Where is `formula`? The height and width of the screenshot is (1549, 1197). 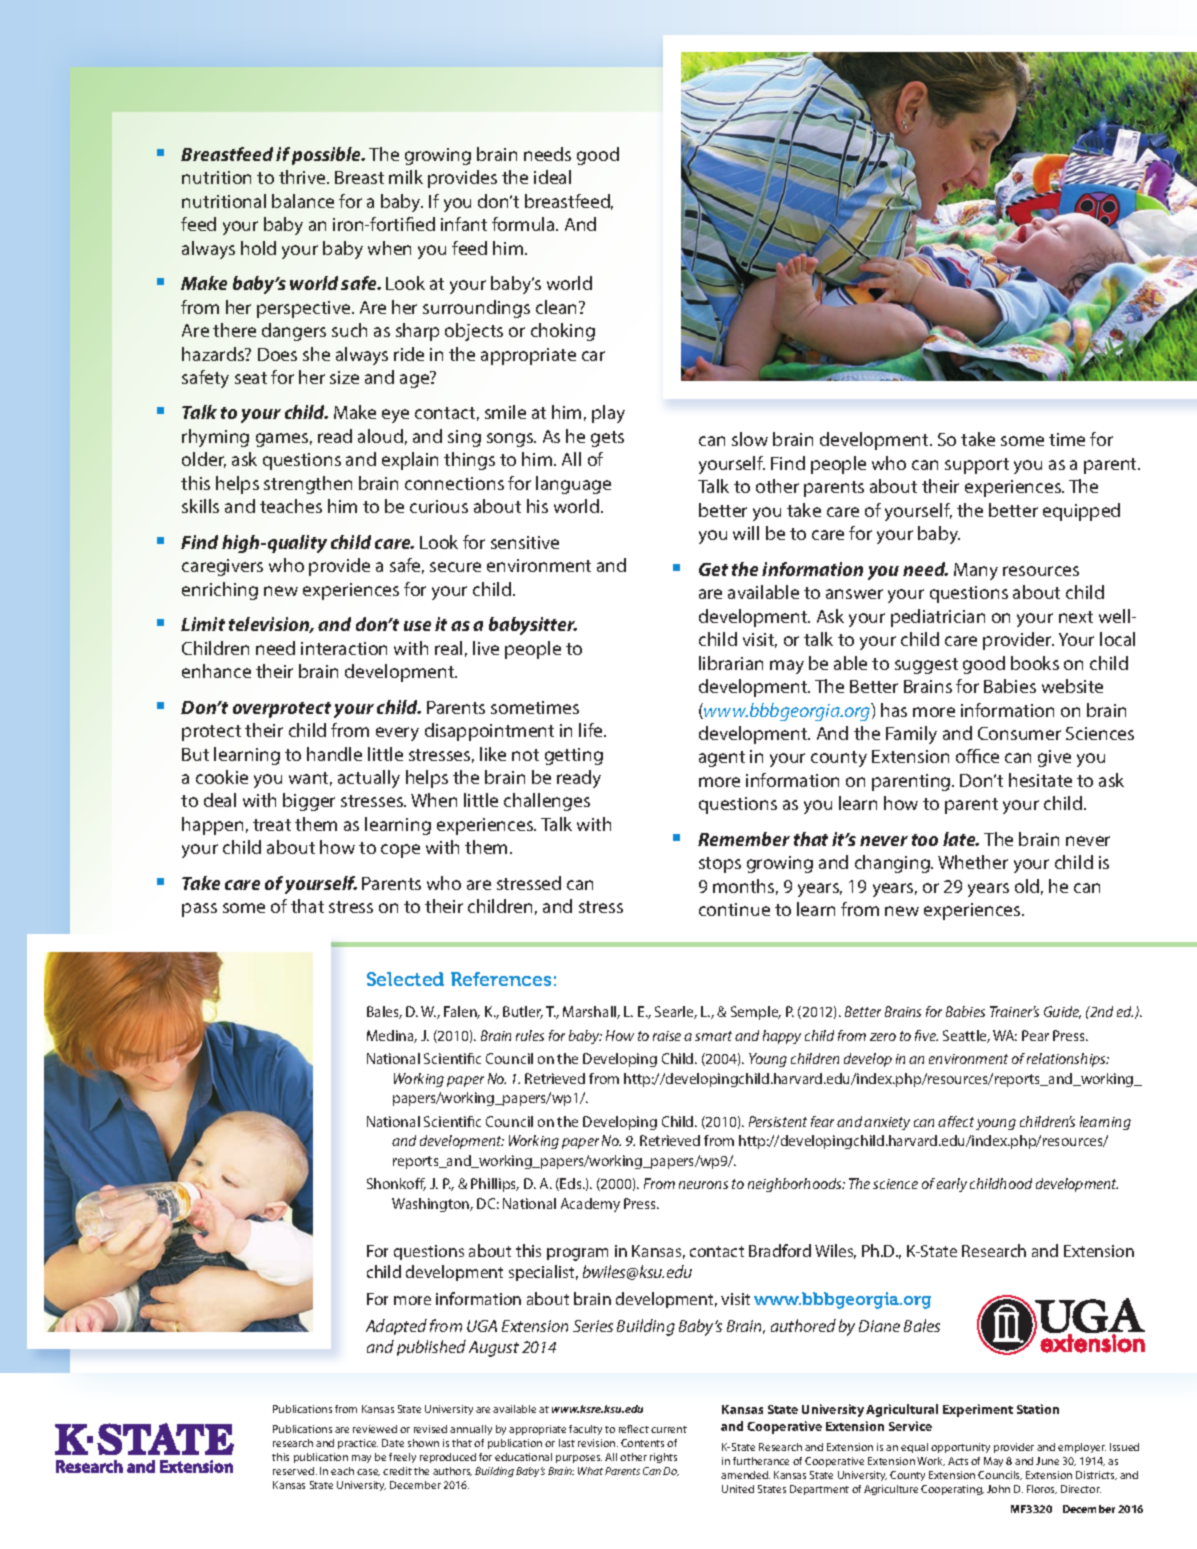 formula is located at coordinates (524, 224).
